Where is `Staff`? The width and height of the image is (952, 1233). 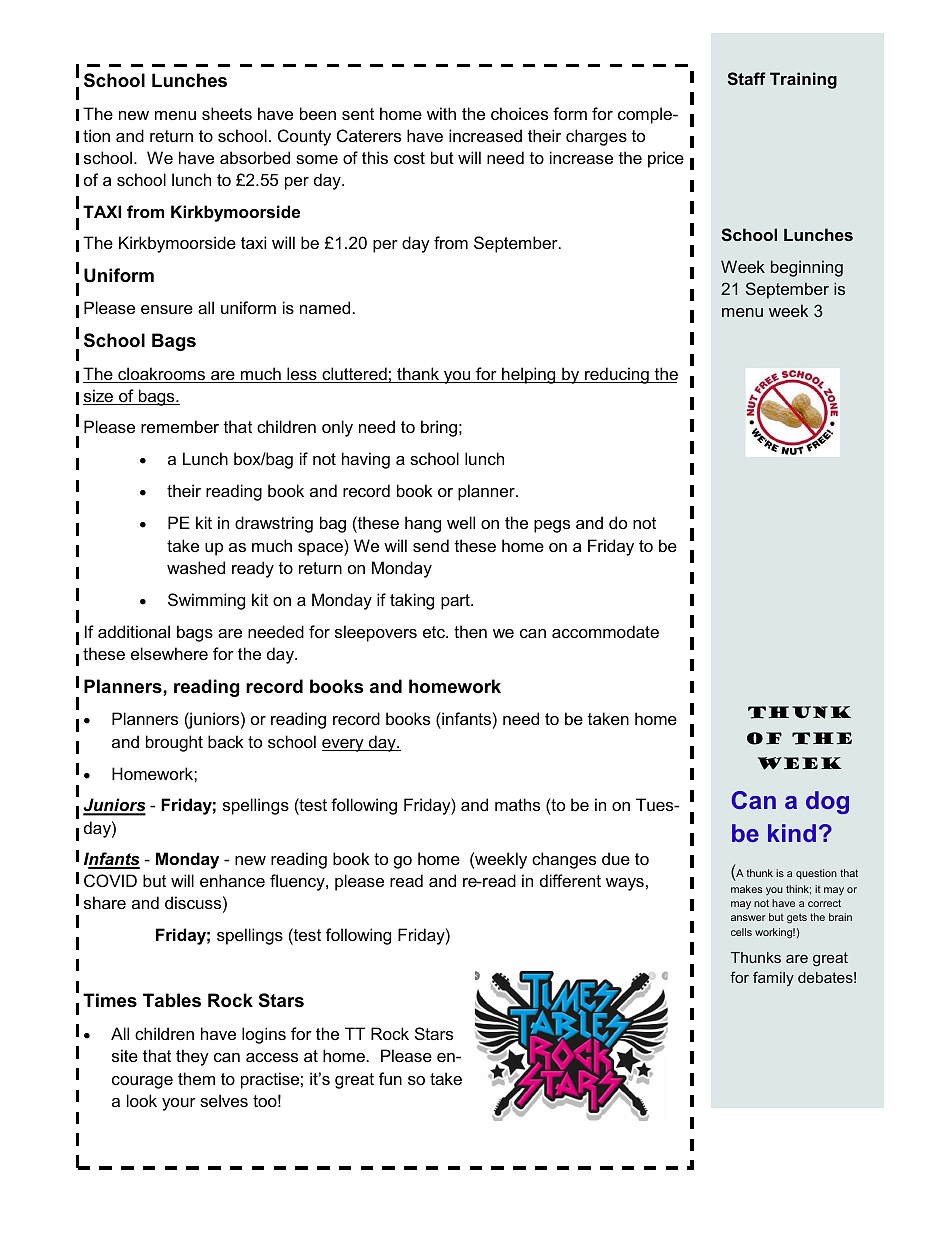 Staff is located at coordinates (746, 78).
